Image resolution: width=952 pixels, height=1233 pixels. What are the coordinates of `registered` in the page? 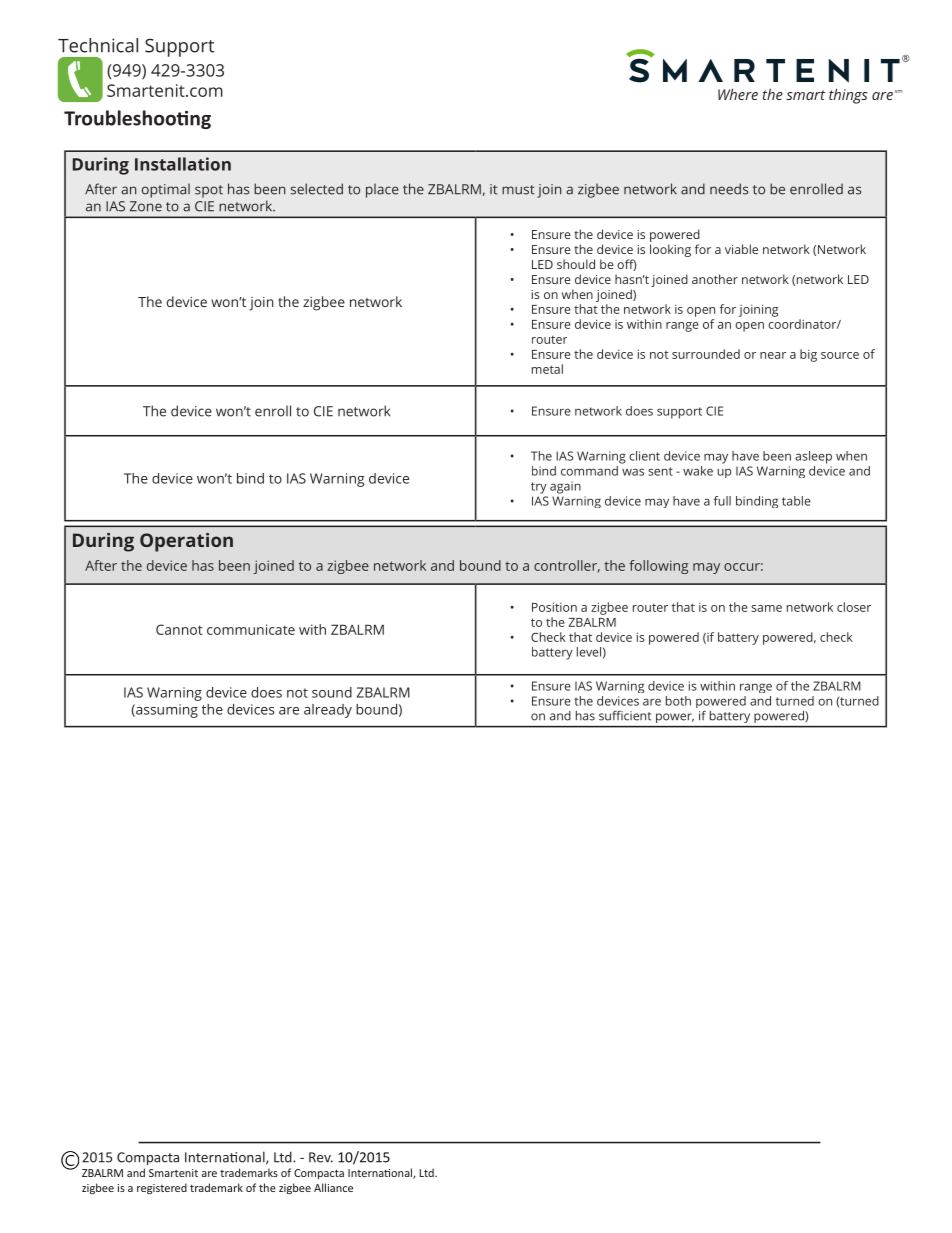 It's located at (162, 1188).
